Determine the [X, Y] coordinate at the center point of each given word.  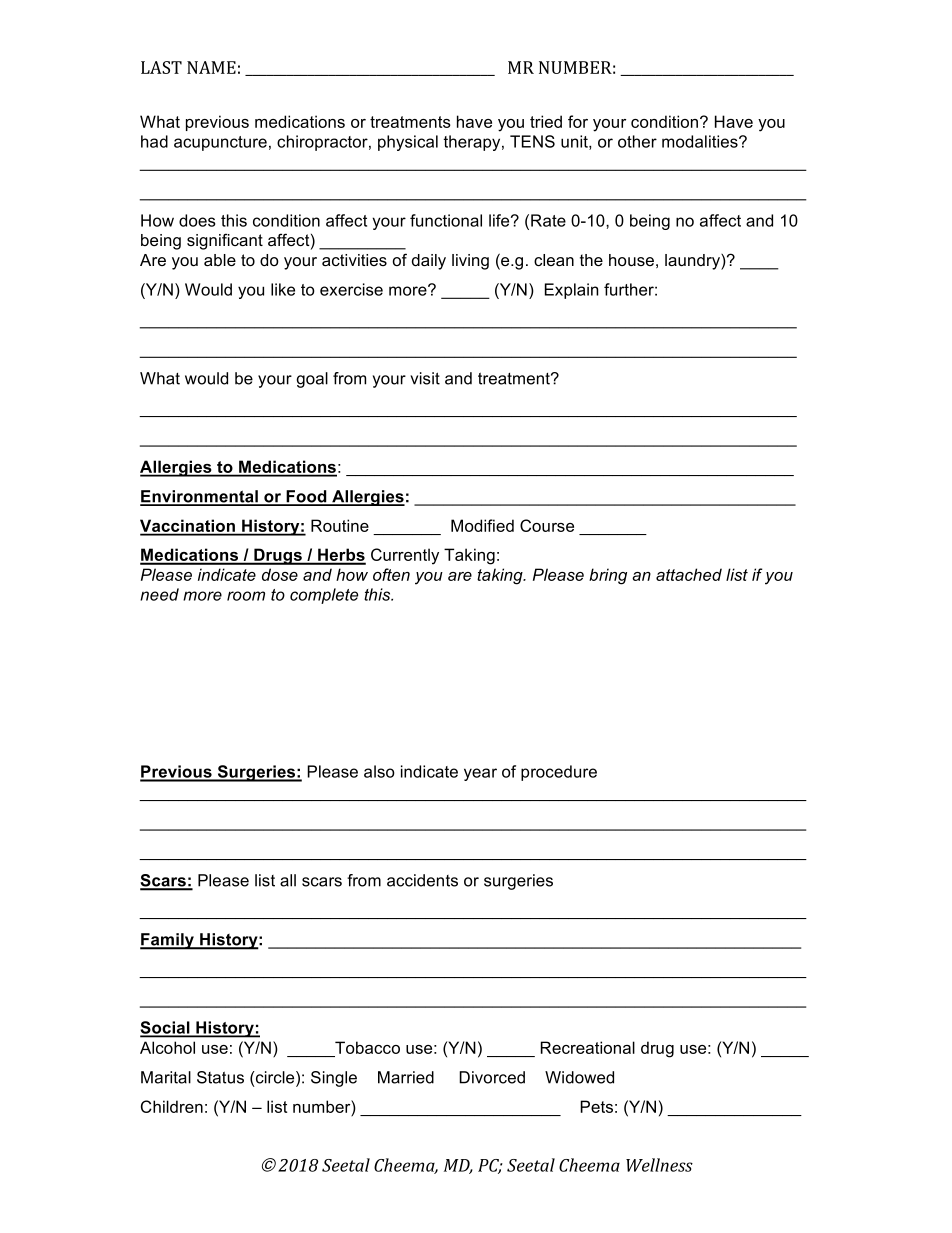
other [637, 141]
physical [408, 143]
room [246, 596]
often [391, 574]
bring [608, 576]
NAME [211, 67]
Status [220, 1077]
